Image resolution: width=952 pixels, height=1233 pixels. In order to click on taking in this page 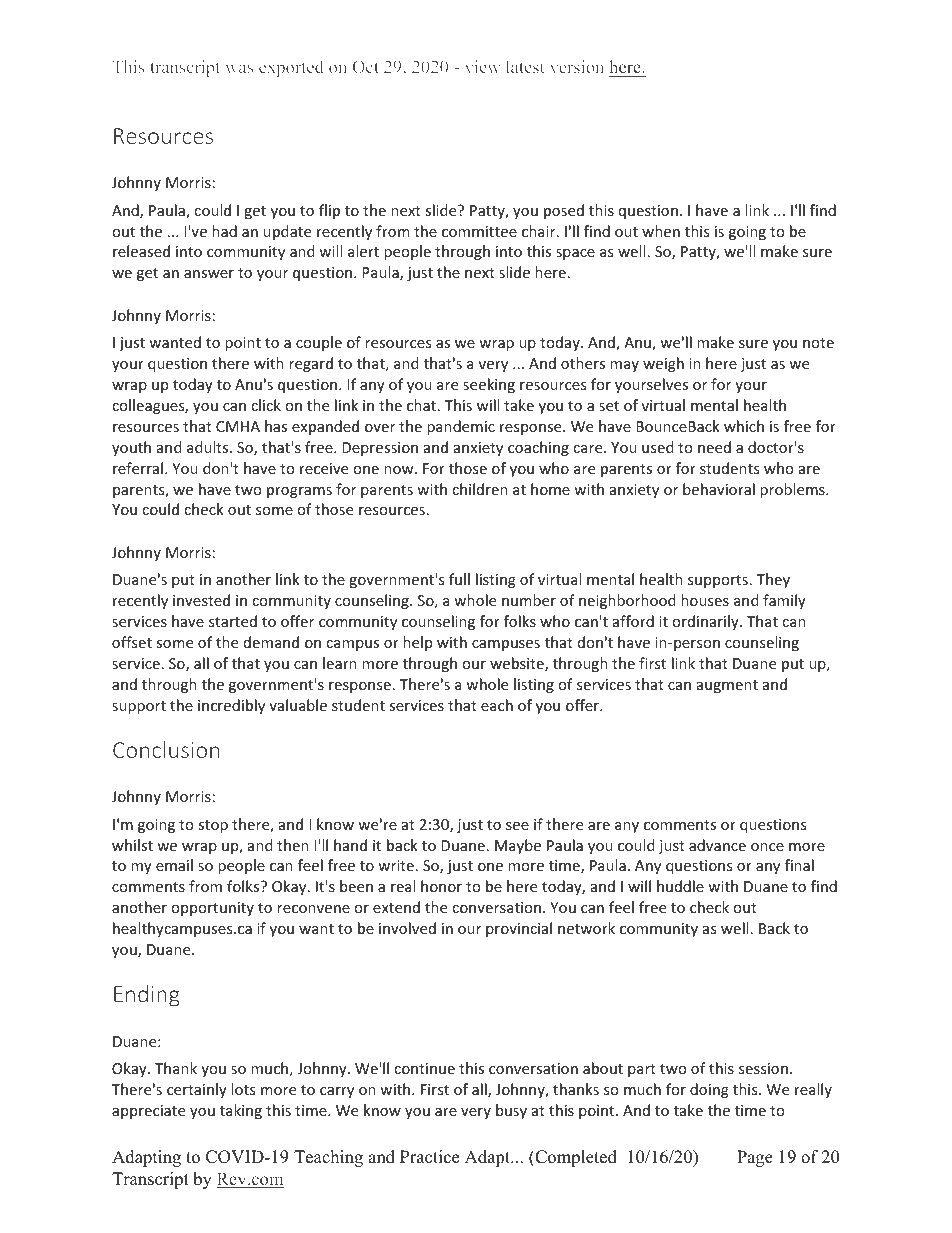, I will do `click(241, 1111)`.
